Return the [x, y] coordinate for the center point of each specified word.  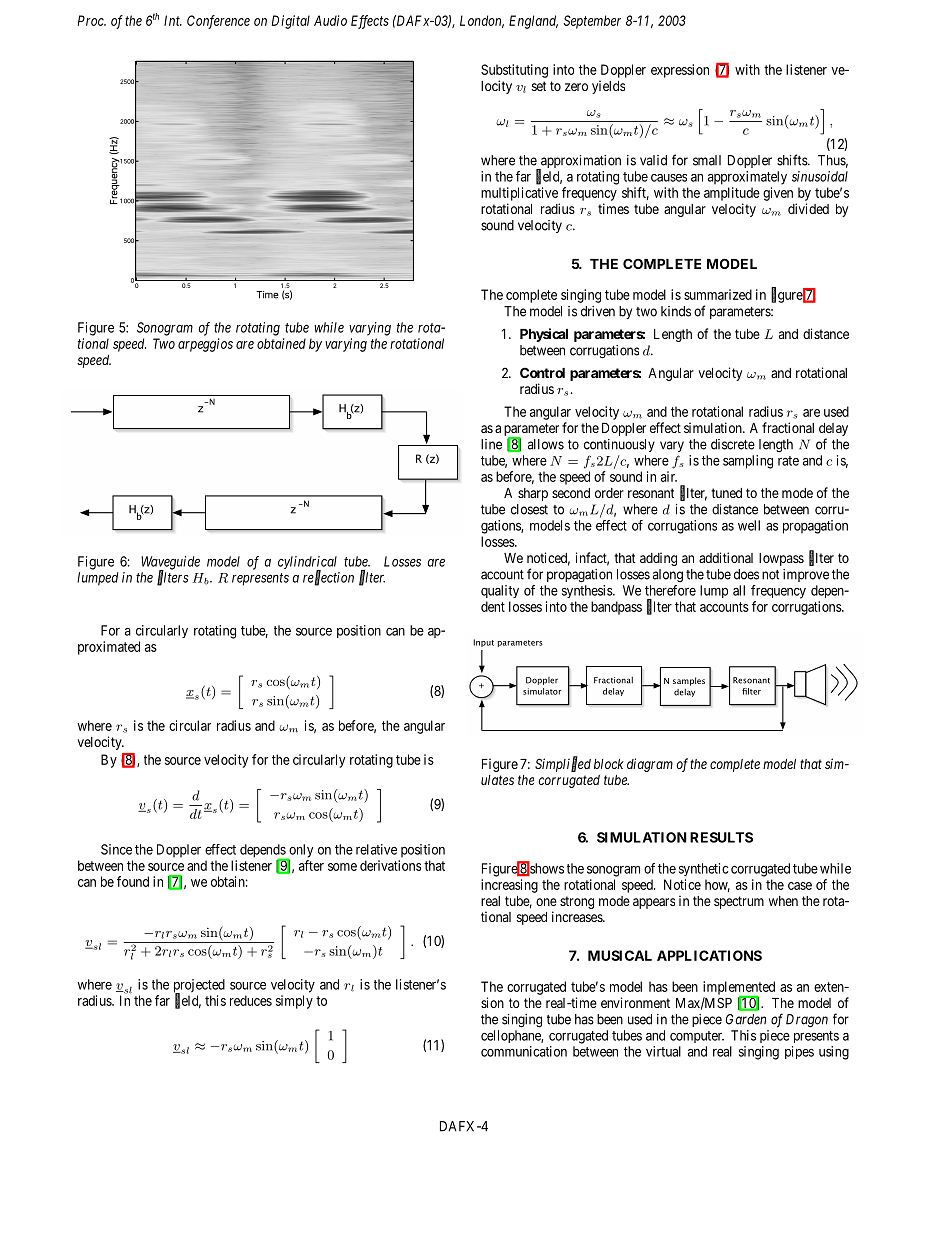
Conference [218, 22]
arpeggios [205, 345]
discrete [733, 444]
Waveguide [170, 564]
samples [689, 681]
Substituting [514, 71]
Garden [746, 1019]
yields [608, 87]
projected [199, 987]
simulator [542, 691]
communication [524, 1051]
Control [542, 372]
